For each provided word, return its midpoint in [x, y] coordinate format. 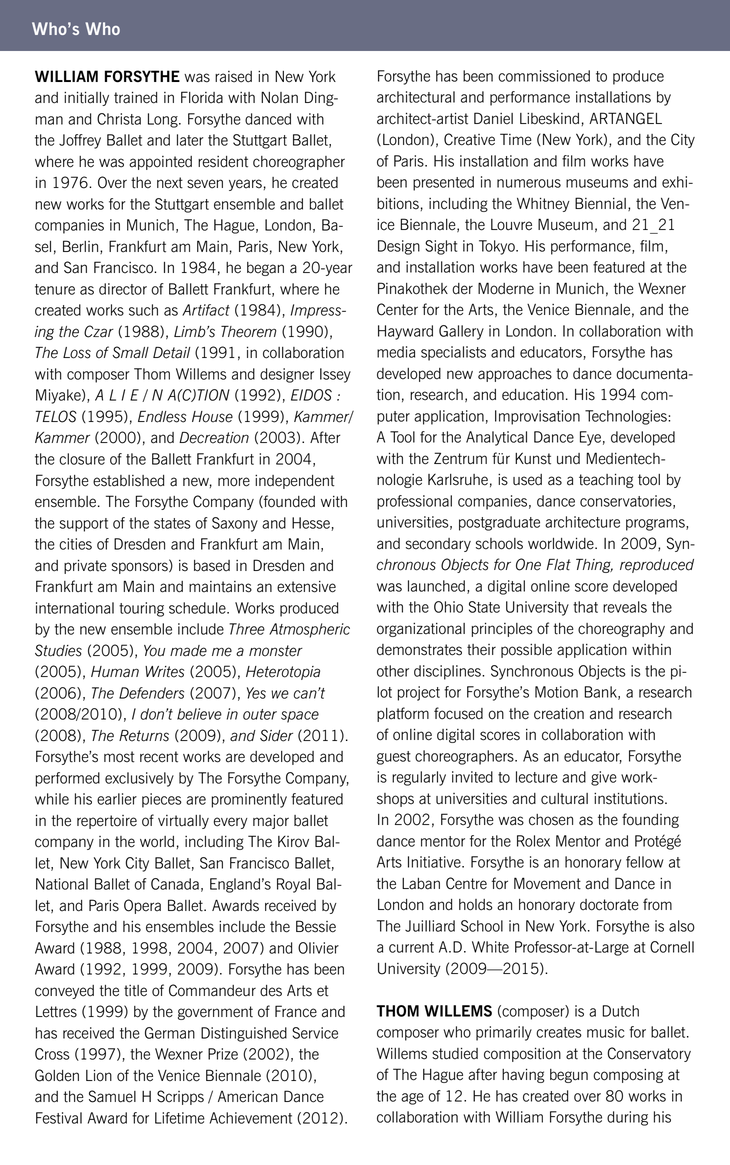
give [604, 778]
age [412, 1099]
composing [628, 1076]
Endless [162, 416]
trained [136, 98]
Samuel [112, 1096]
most [119, 757]
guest [394, 758]
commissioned [544, 76]
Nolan [279, 97]
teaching [606, 481]
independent [294, 482]
